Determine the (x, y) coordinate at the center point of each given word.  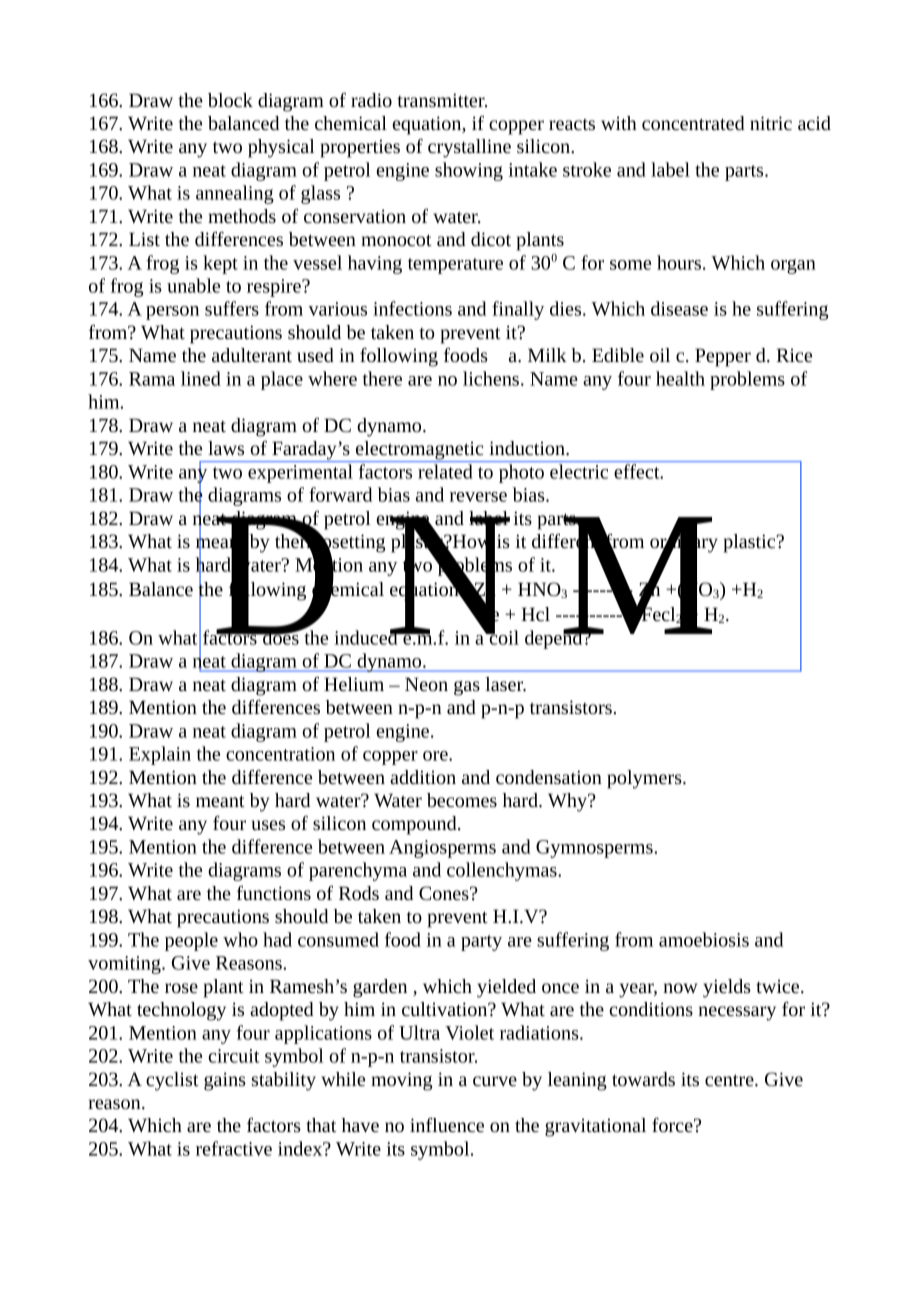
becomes (462, 800)
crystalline (469, 148)
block (230, 100)
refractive (234, 1148)
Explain (160, 755)
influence (447, 1124)
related (445, 471)
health (680, 378)
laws (226, 448)
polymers (645, 779)
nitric (771, 123)
